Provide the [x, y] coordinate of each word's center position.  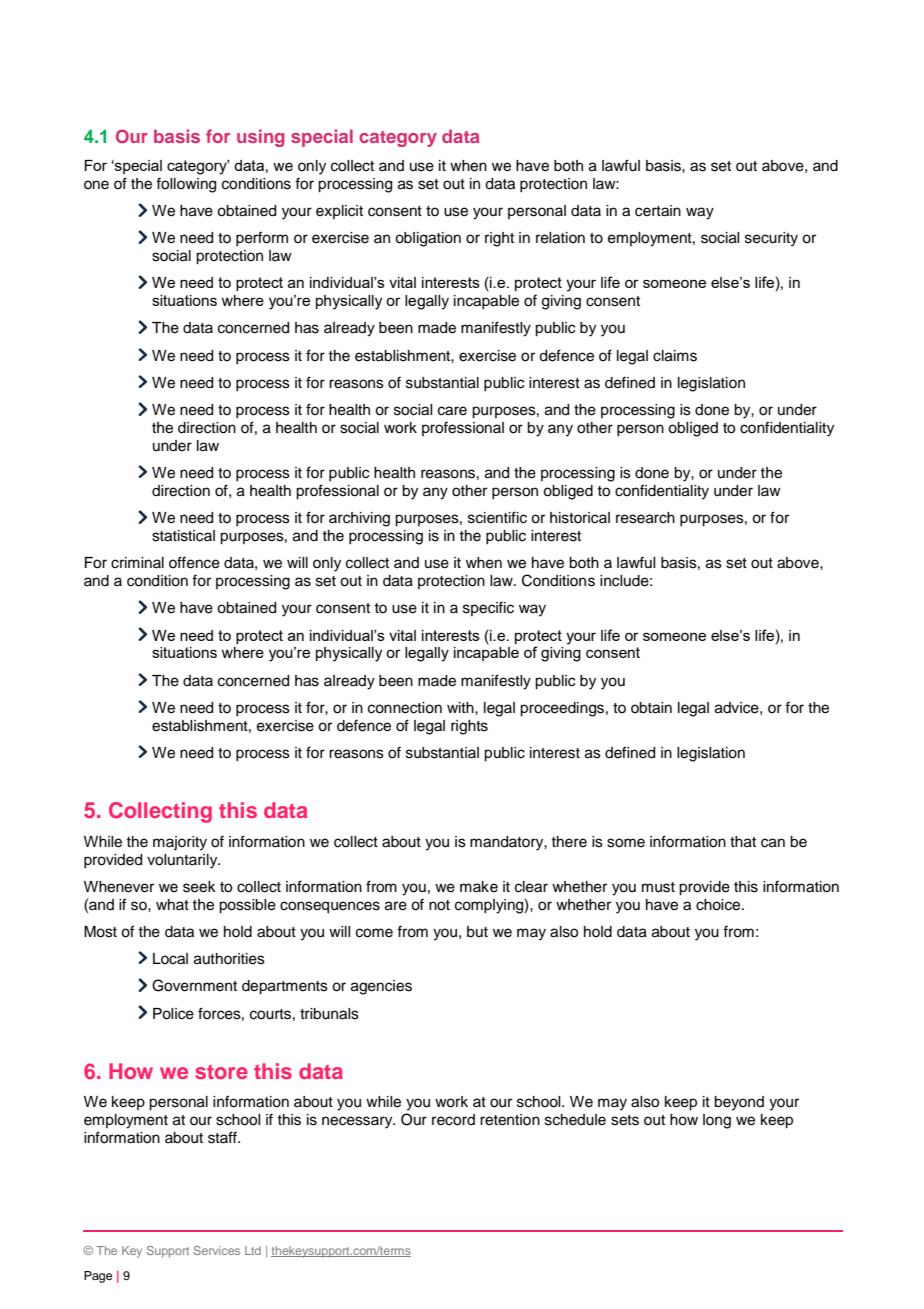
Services [217, 1250]
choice [719, 905]
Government [194, 985]
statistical [183, 536]
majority [180, 843]
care [452, 411]
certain [658, 211]
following [186, 185]
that [743, 842]
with [461, 707]
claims [675, 356]
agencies [381, 987]
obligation [428, 239]
